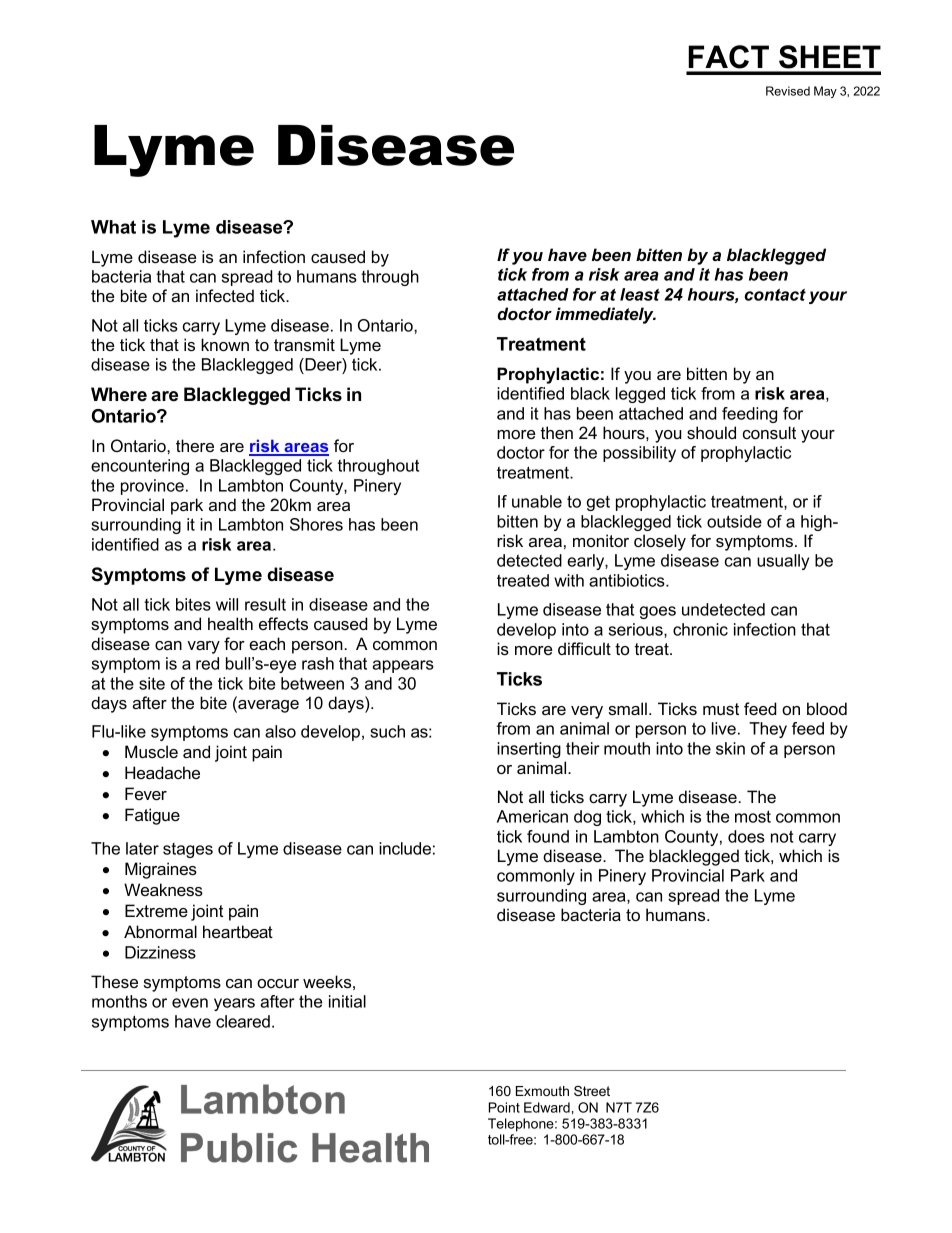 Image resolution: width=952 pixels, height=1233 pixels. I want to click on Street, so click(592, 1091).
